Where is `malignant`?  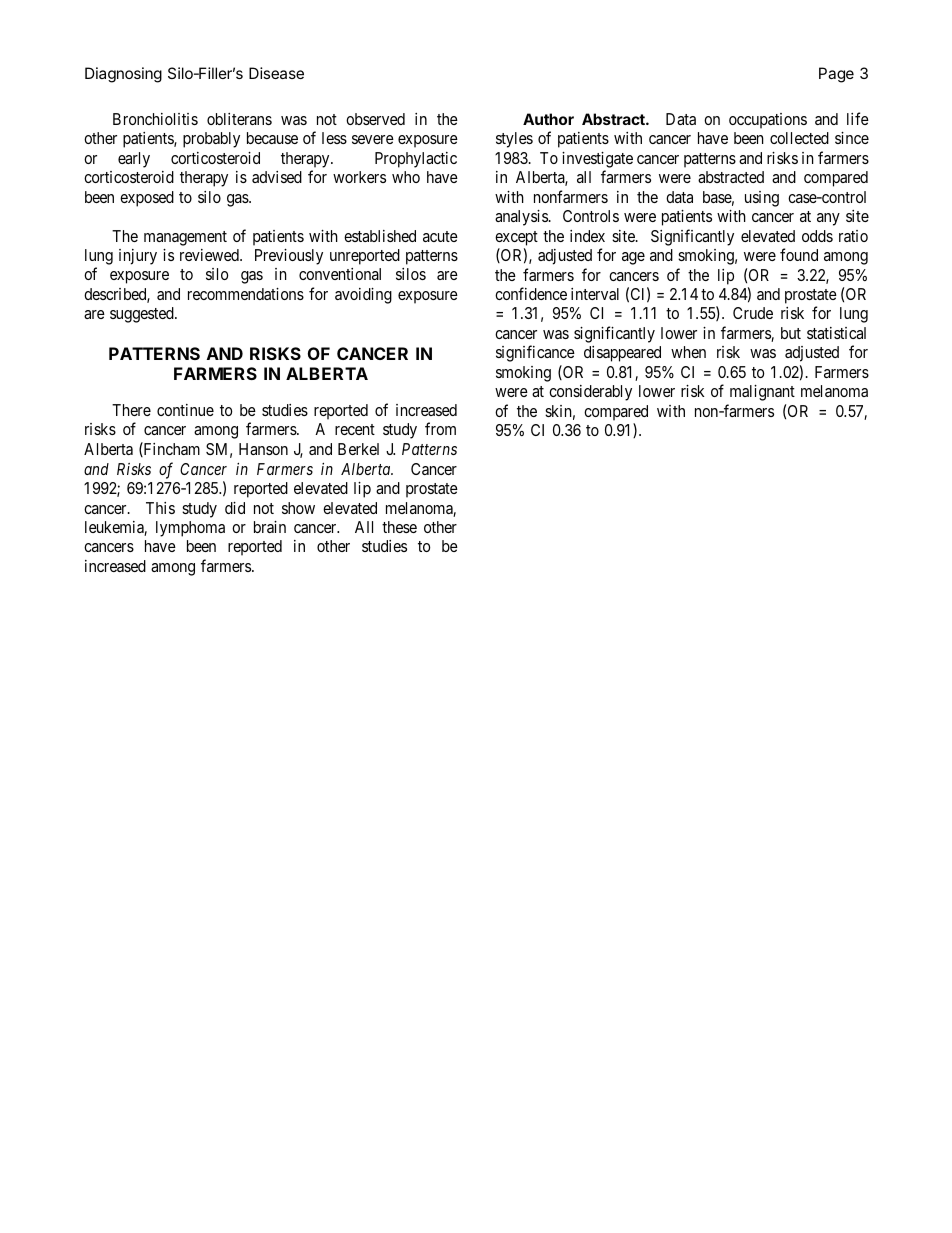
malignant is located at coordinates (762, 393).
